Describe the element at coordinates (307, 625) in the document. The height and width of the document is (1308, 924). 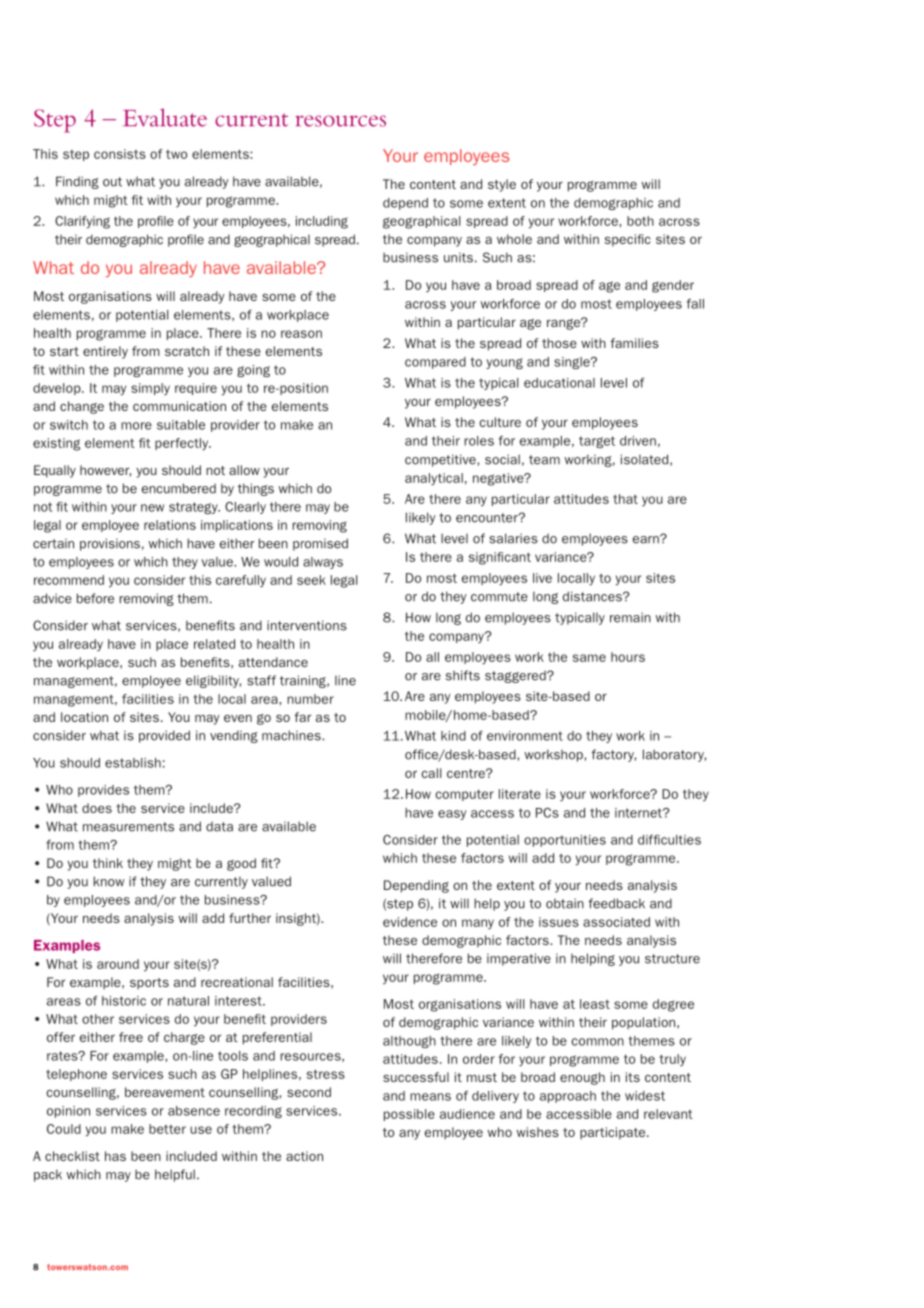
I see `interventions` at that location.
